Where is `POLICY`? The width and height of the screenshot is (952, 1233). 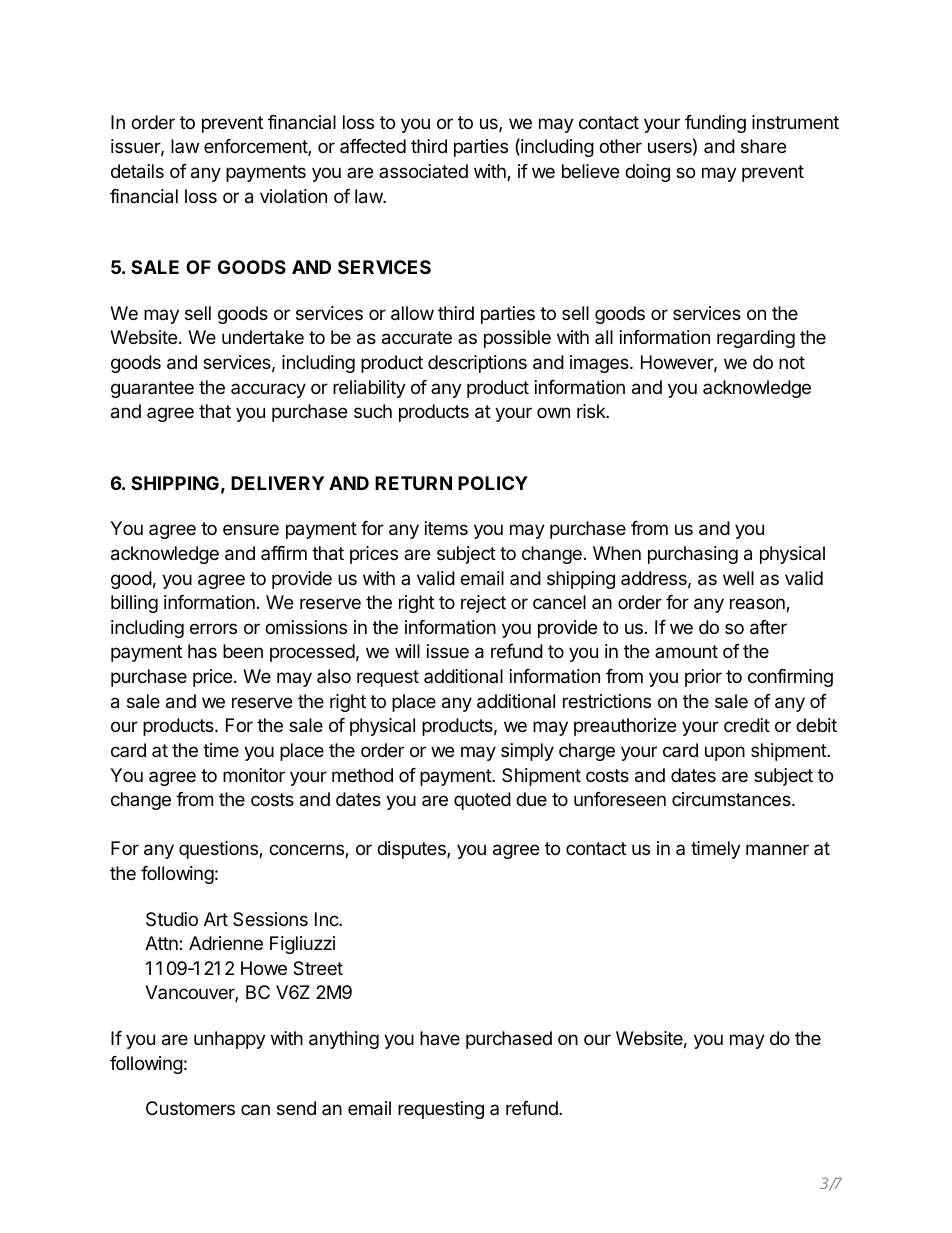
POLICY is located at coordinates (493, 483).
